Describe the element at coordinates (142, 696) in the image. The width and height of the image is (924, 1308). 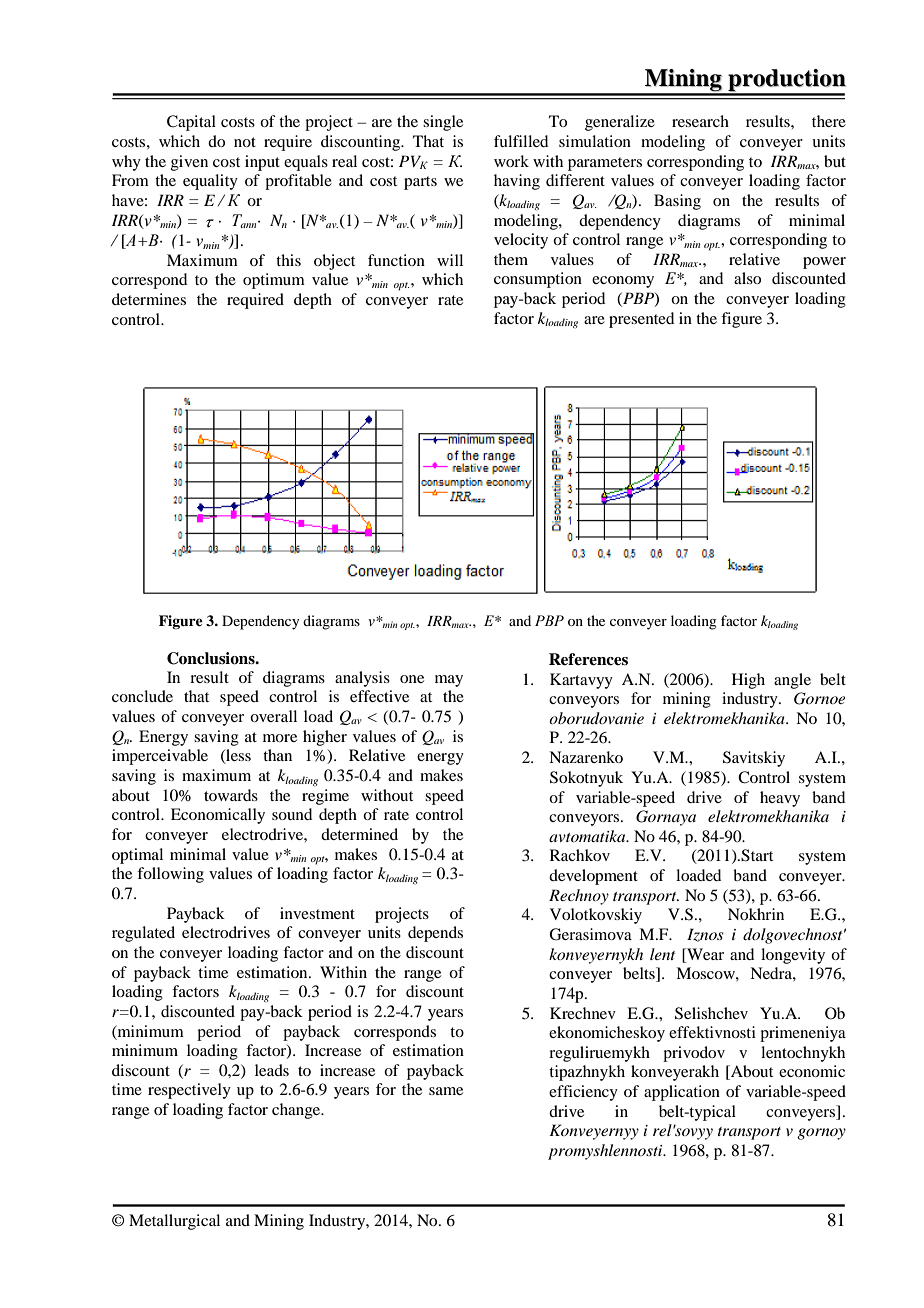
I see `conclude` at that location.
